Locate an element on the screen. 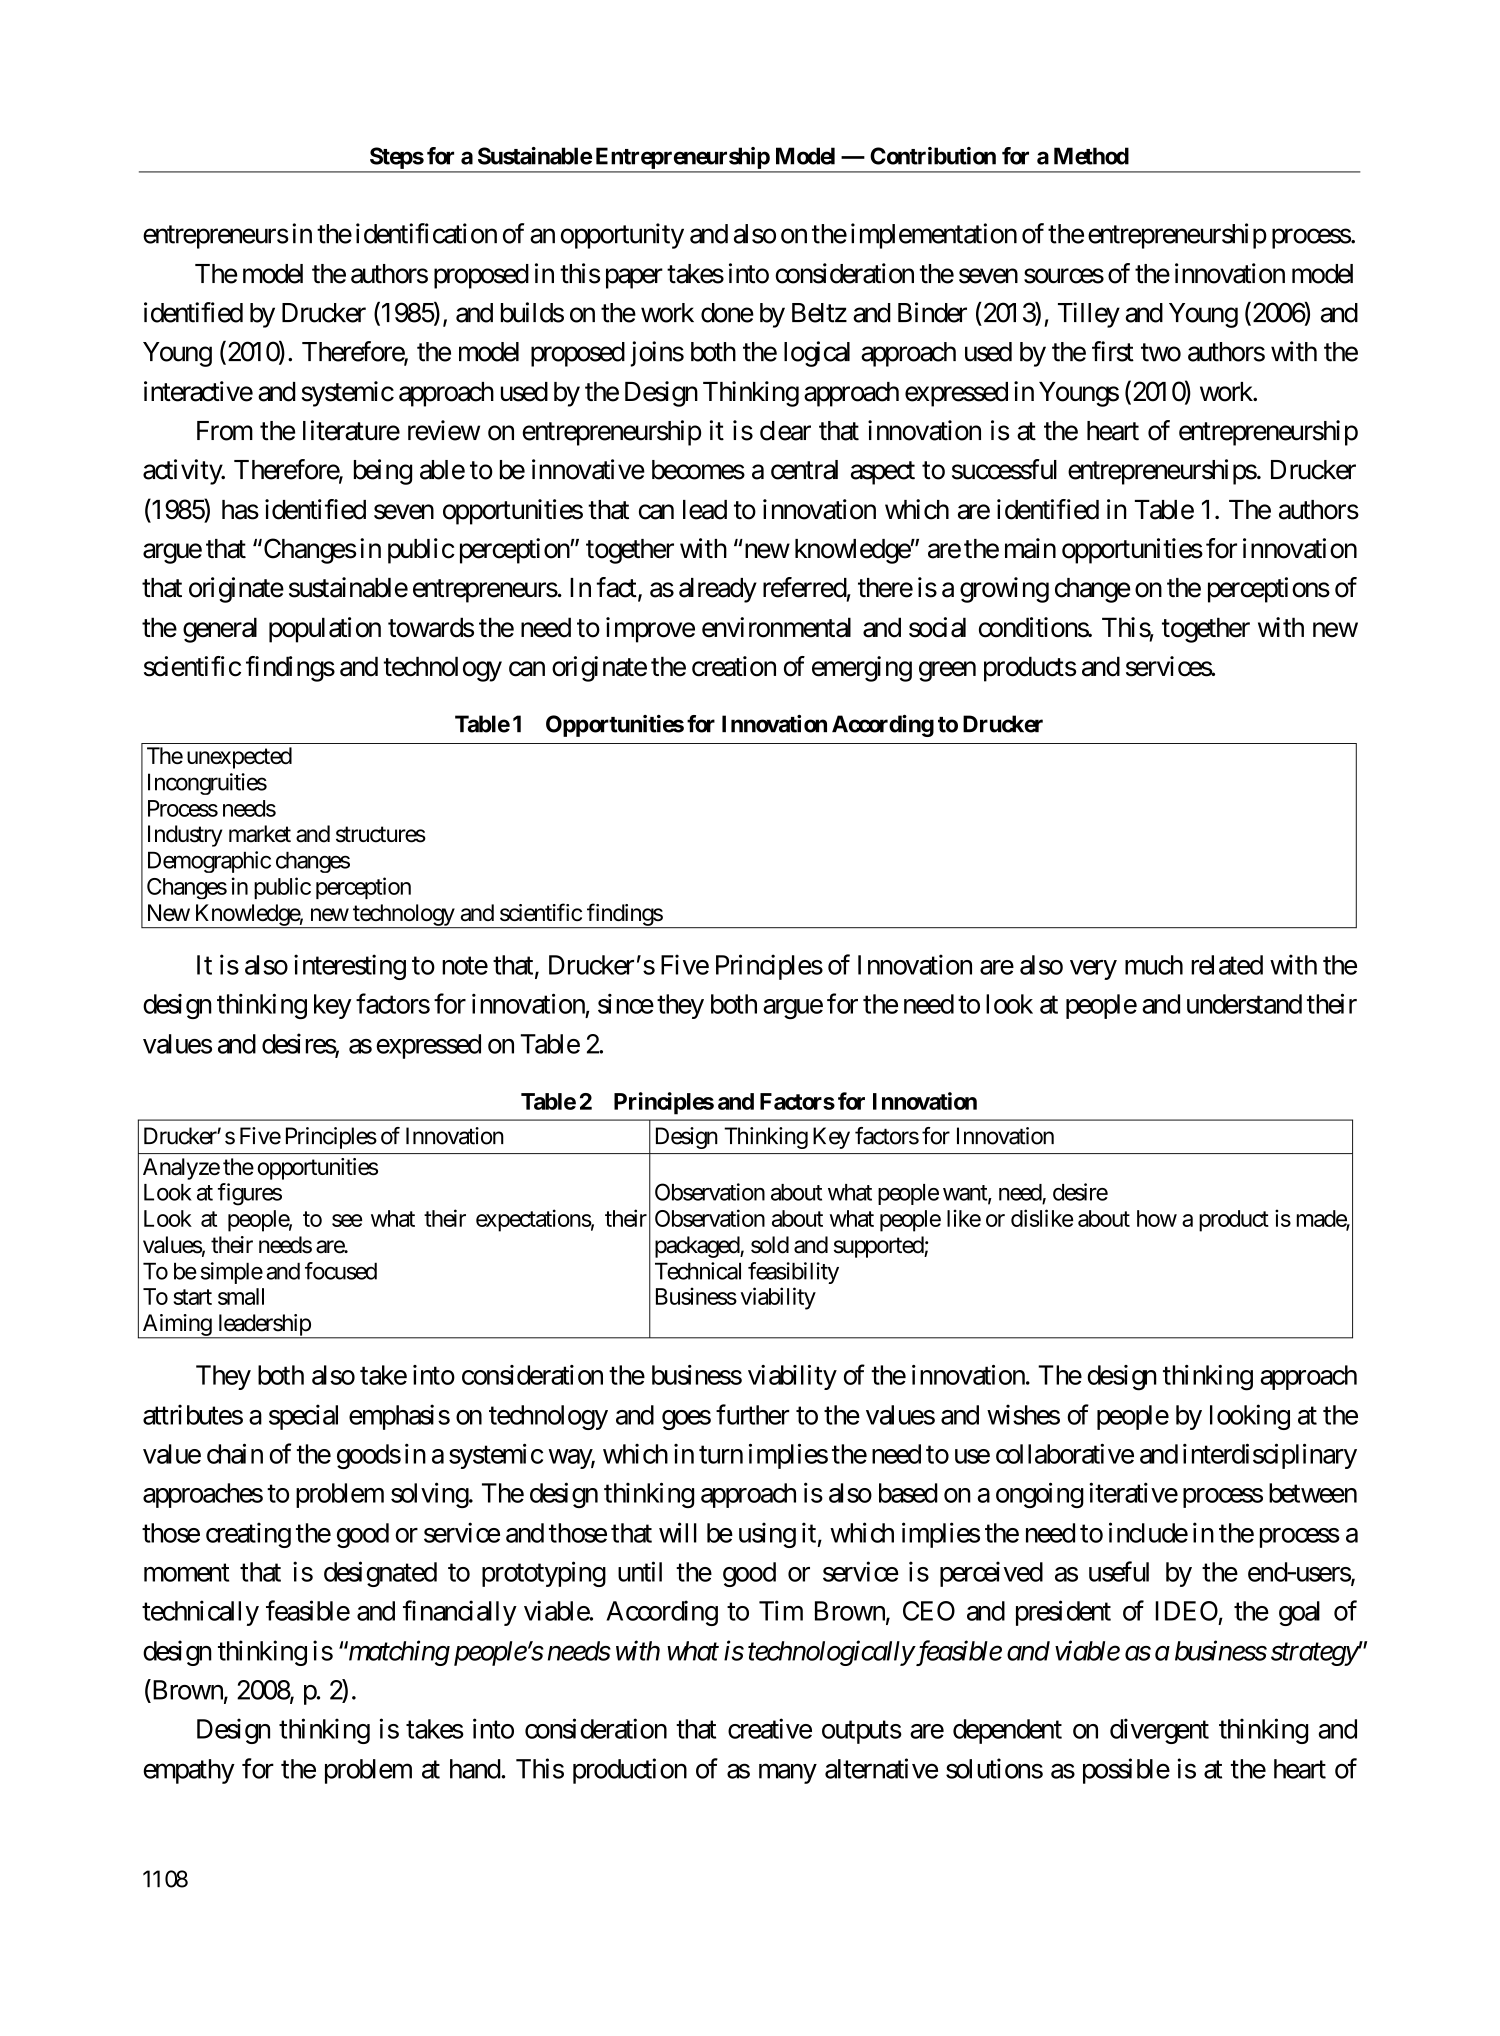 The height and width of the screenshot is (2036, 1500). empathy is located at coordinates (189, 1771).
